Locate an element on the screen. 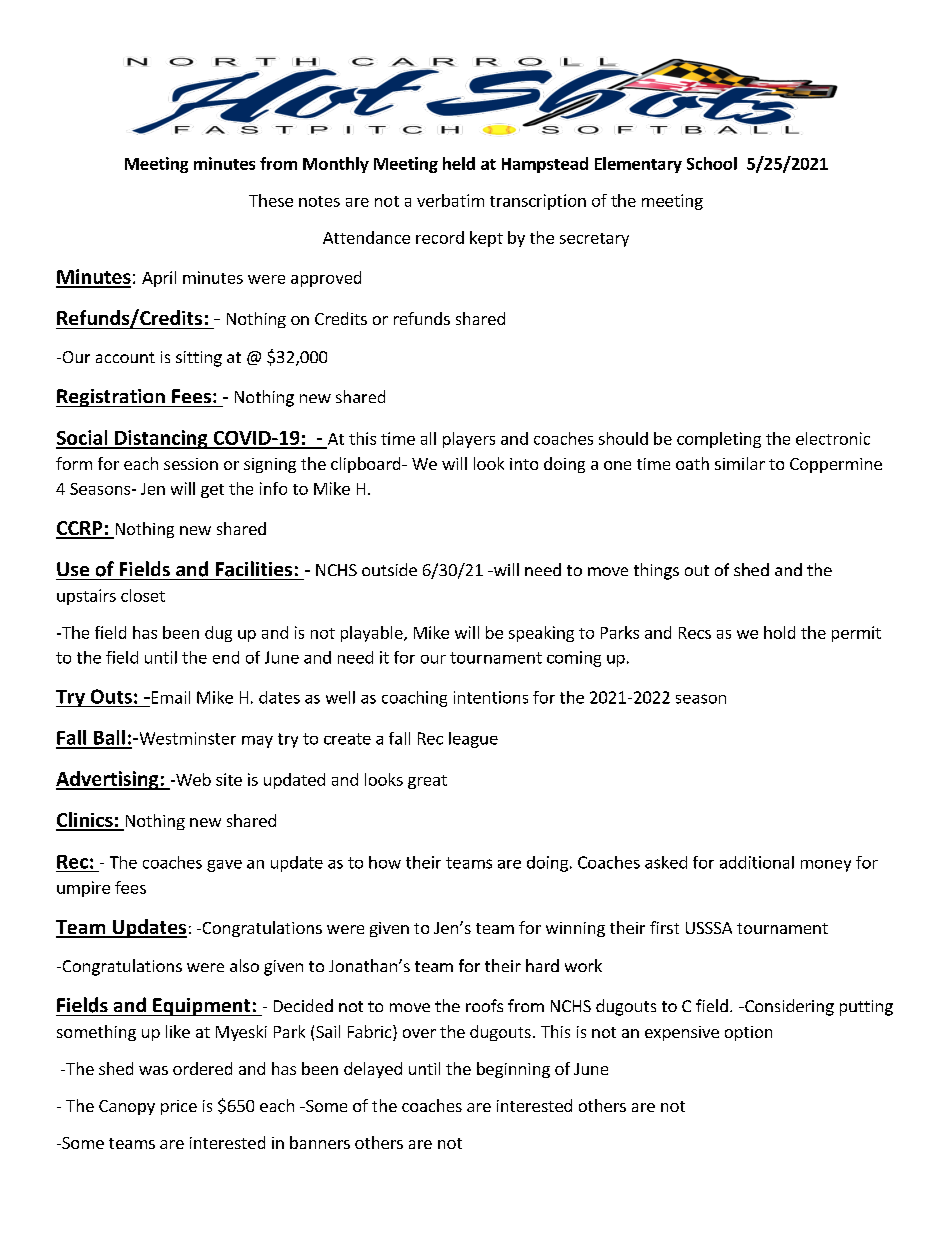  Web is located at coordinates (192, 779).
